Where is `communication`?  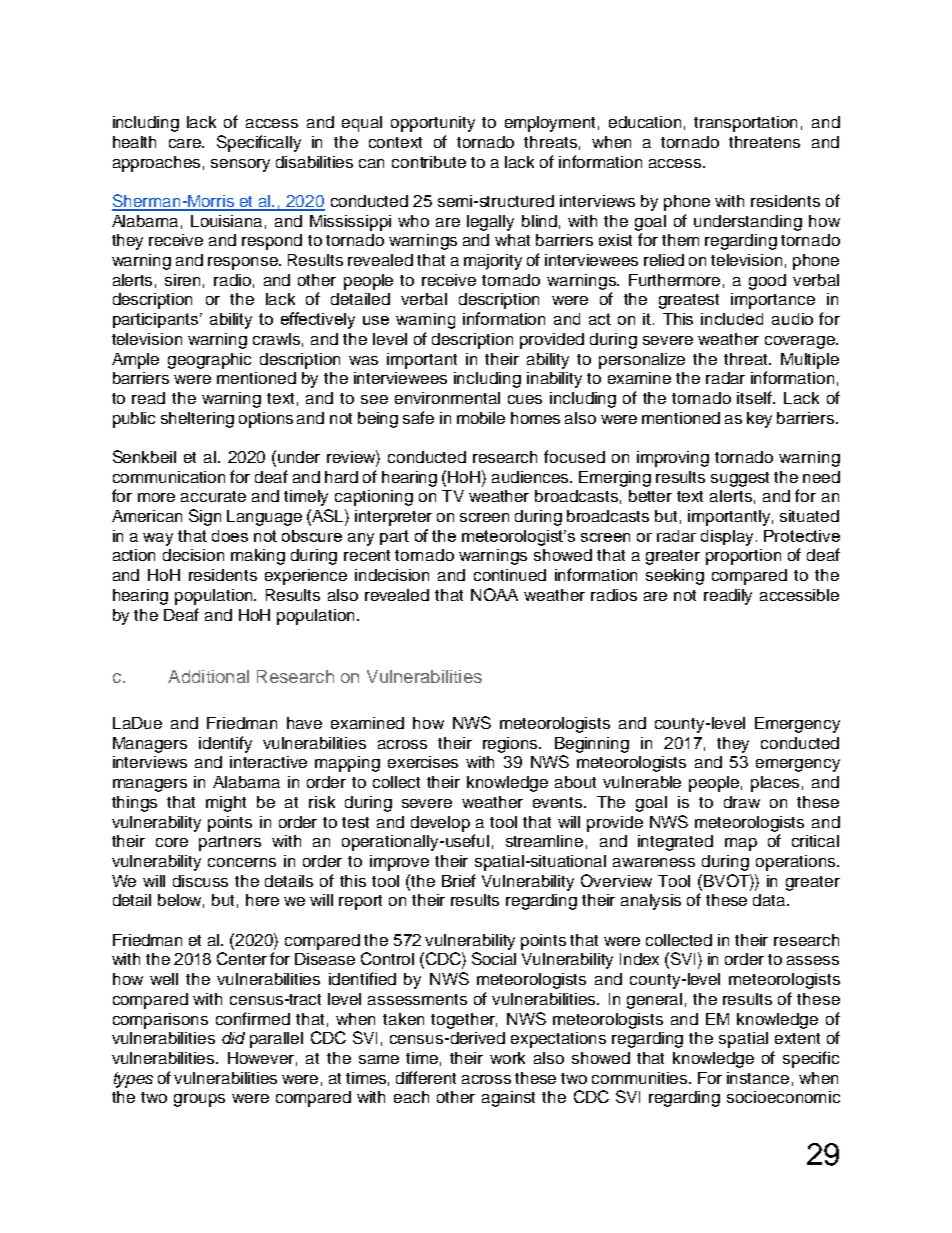
communication is located at coordinates (169, 477).
